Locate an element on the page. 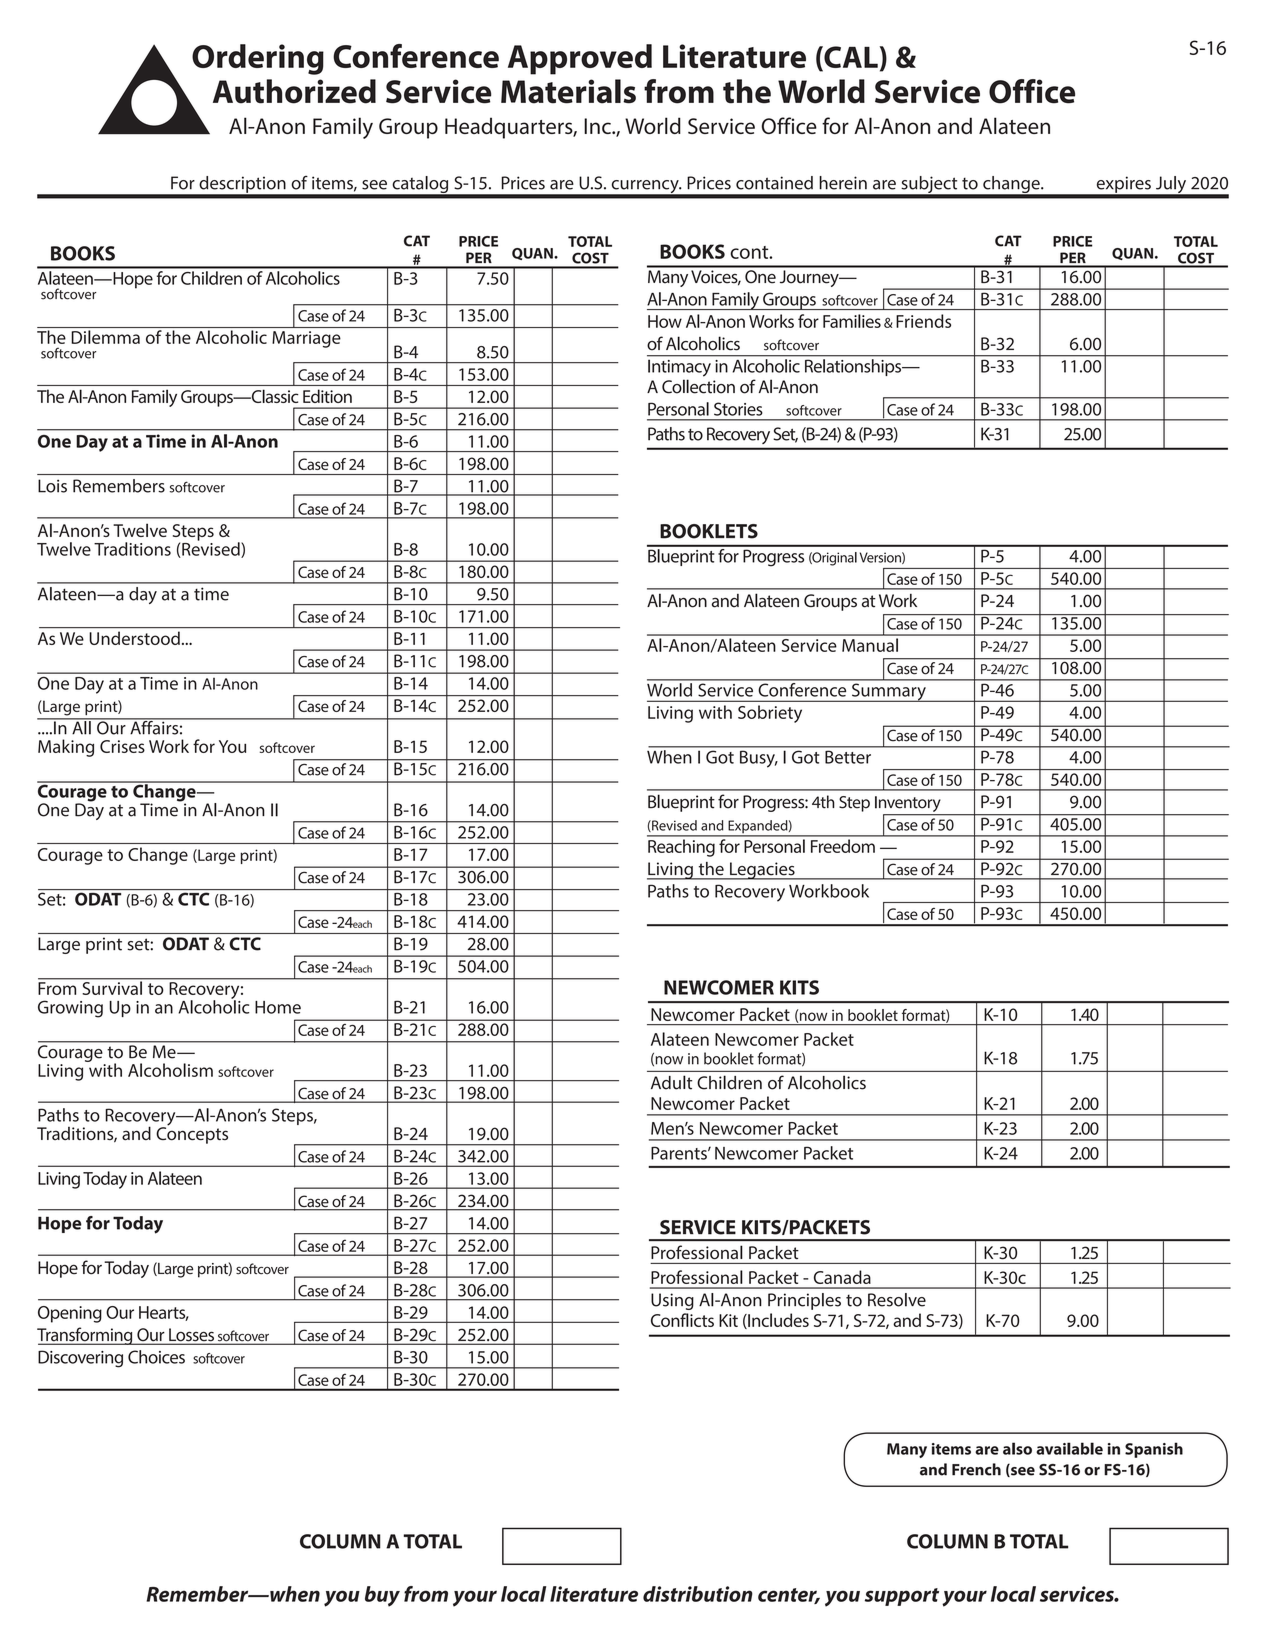 The width and height of the document is (1266, 1638). Crises is located at coordinates (122, 746).
